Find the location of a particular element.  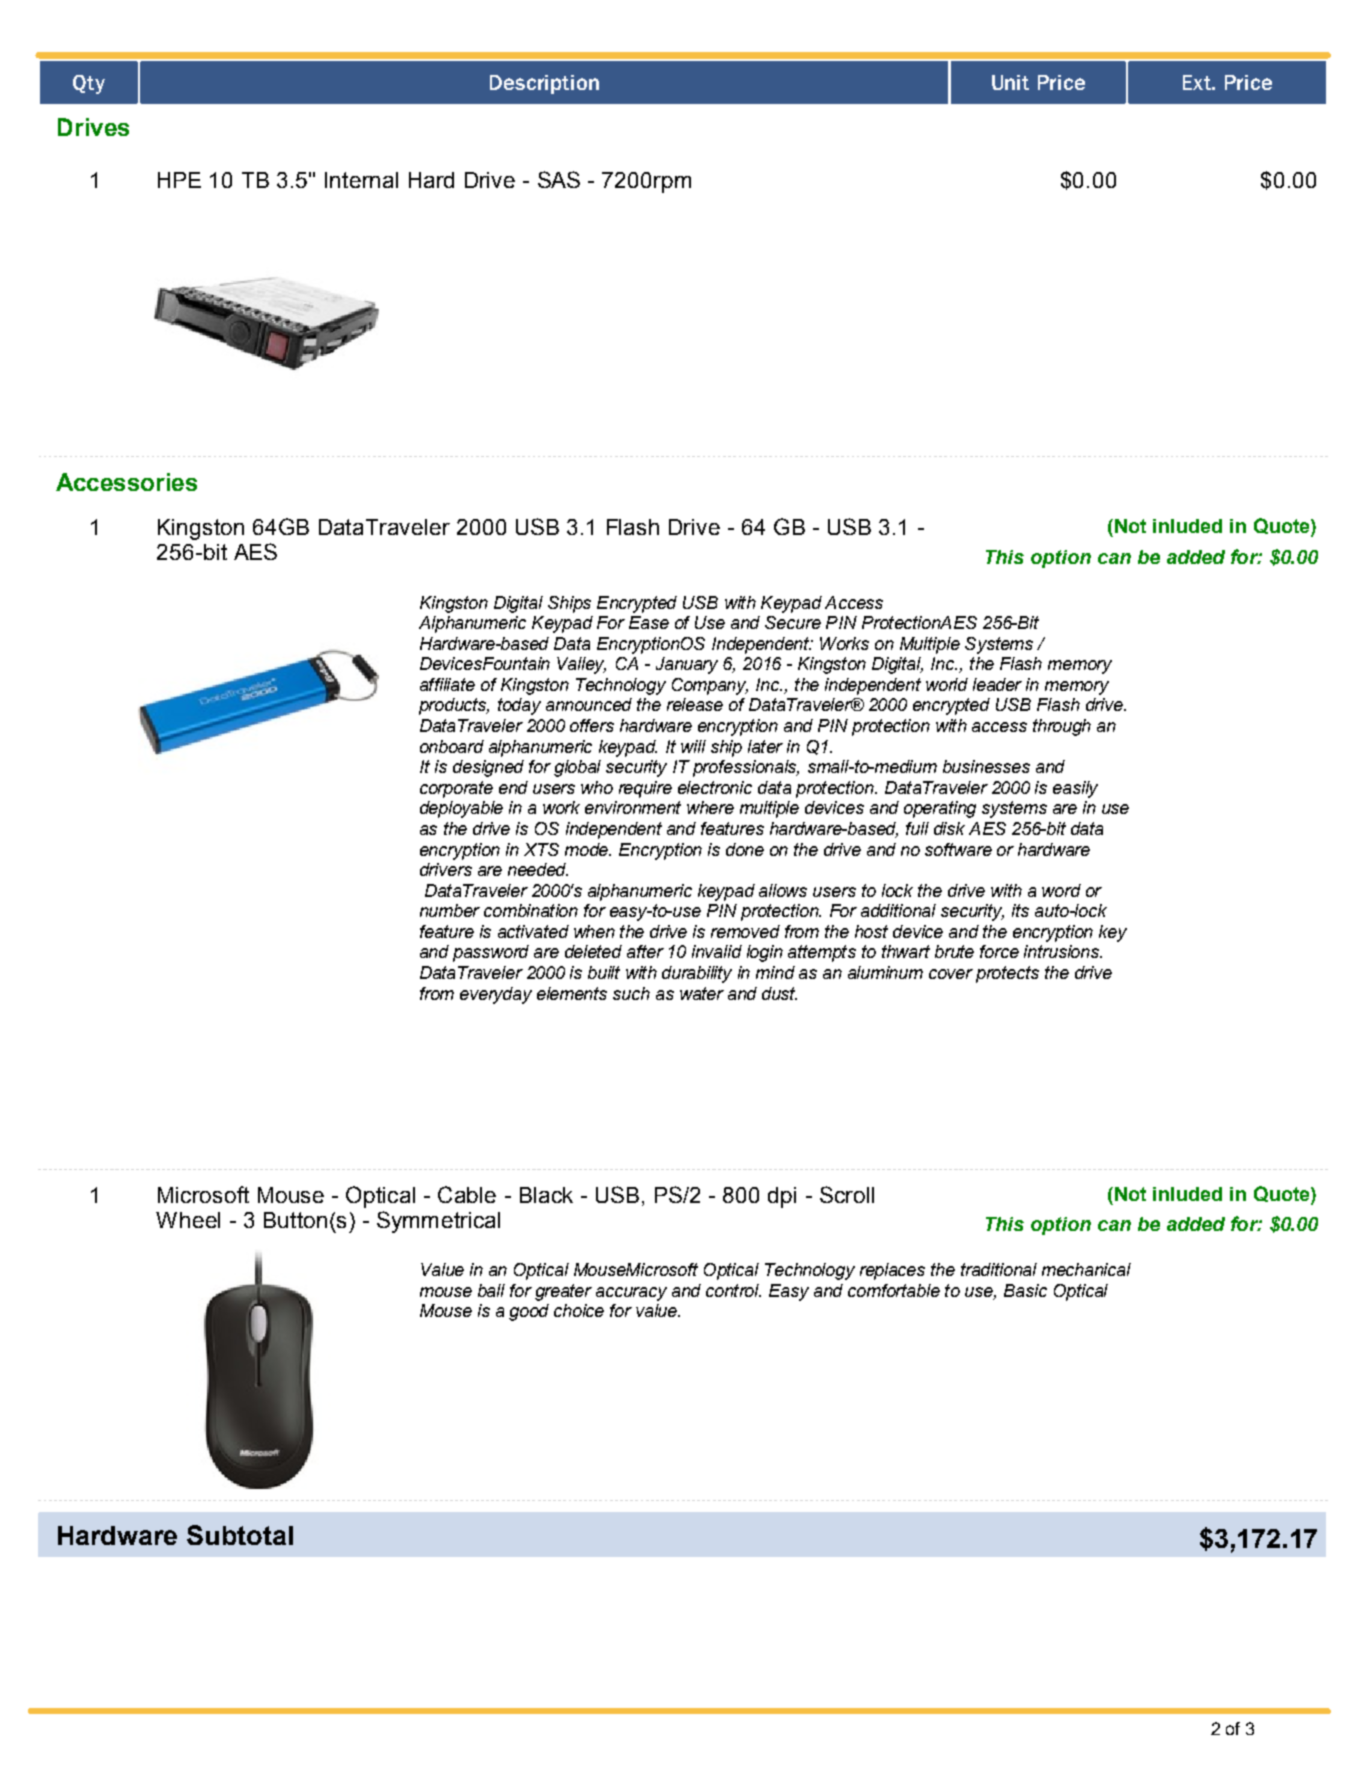

protects is located at coordinates (1007, 974).
